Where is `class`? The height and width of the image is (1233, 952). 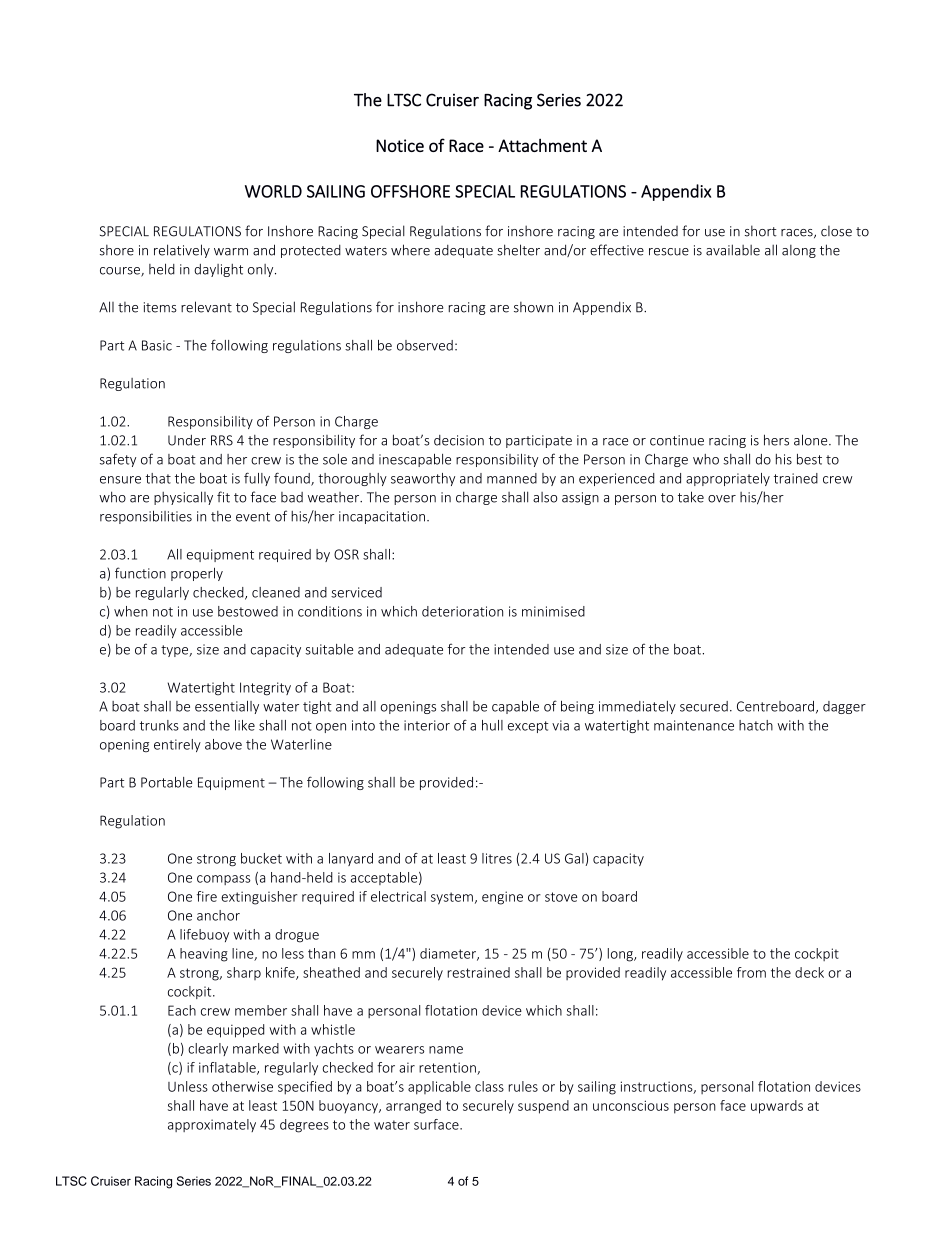 class is located at coordinates (489, 1086).
